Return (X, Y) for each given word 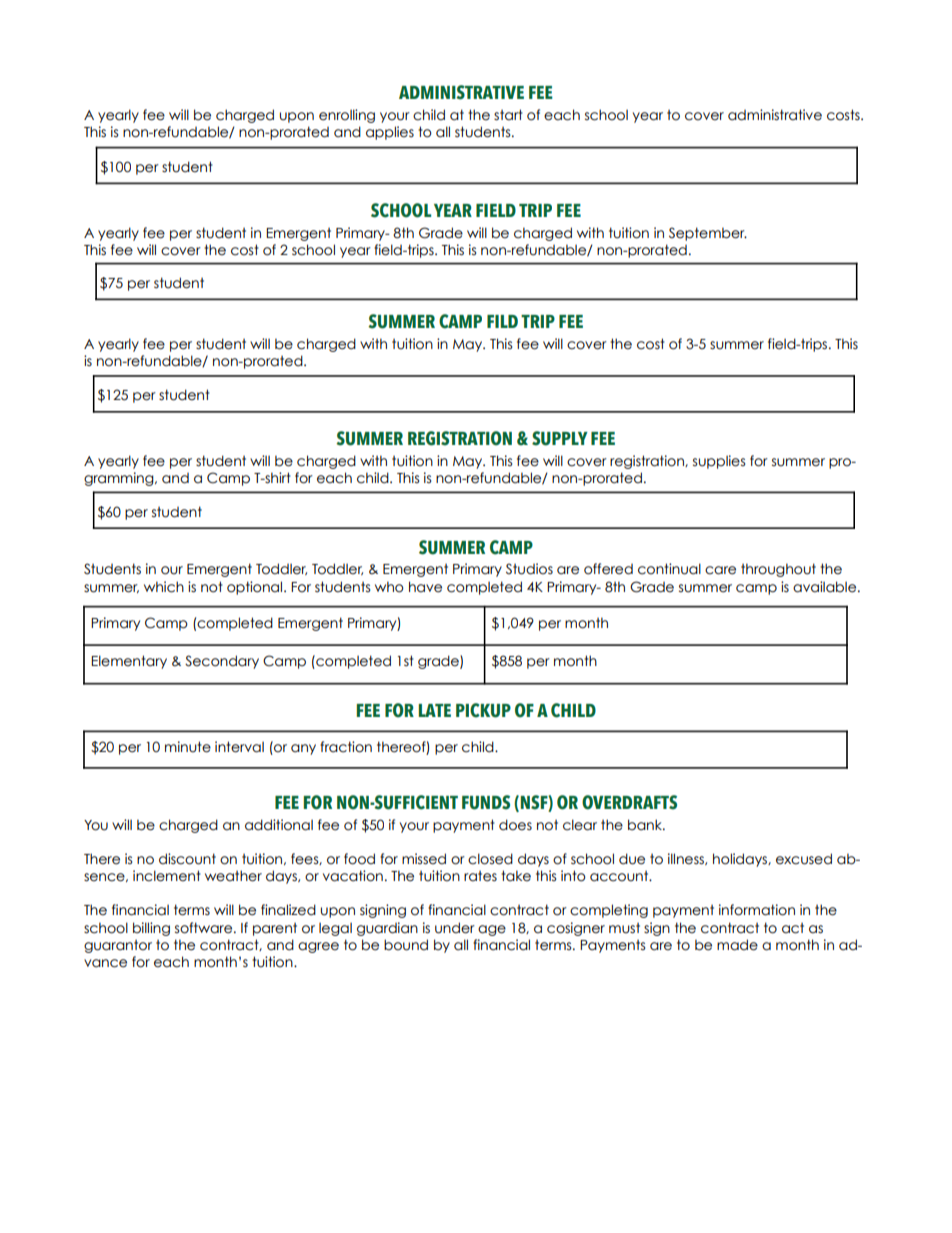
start (508, 115)
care (720, 570)
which (164, 587)
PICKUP (483, 710)
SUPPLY (560, 438)
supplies (719, 462)
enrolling (347, 116)
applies (390, 133)
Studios (529, 569)
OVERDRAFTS (629, 802)
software (205, 928)
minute (188, 747)
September (708, 234)
